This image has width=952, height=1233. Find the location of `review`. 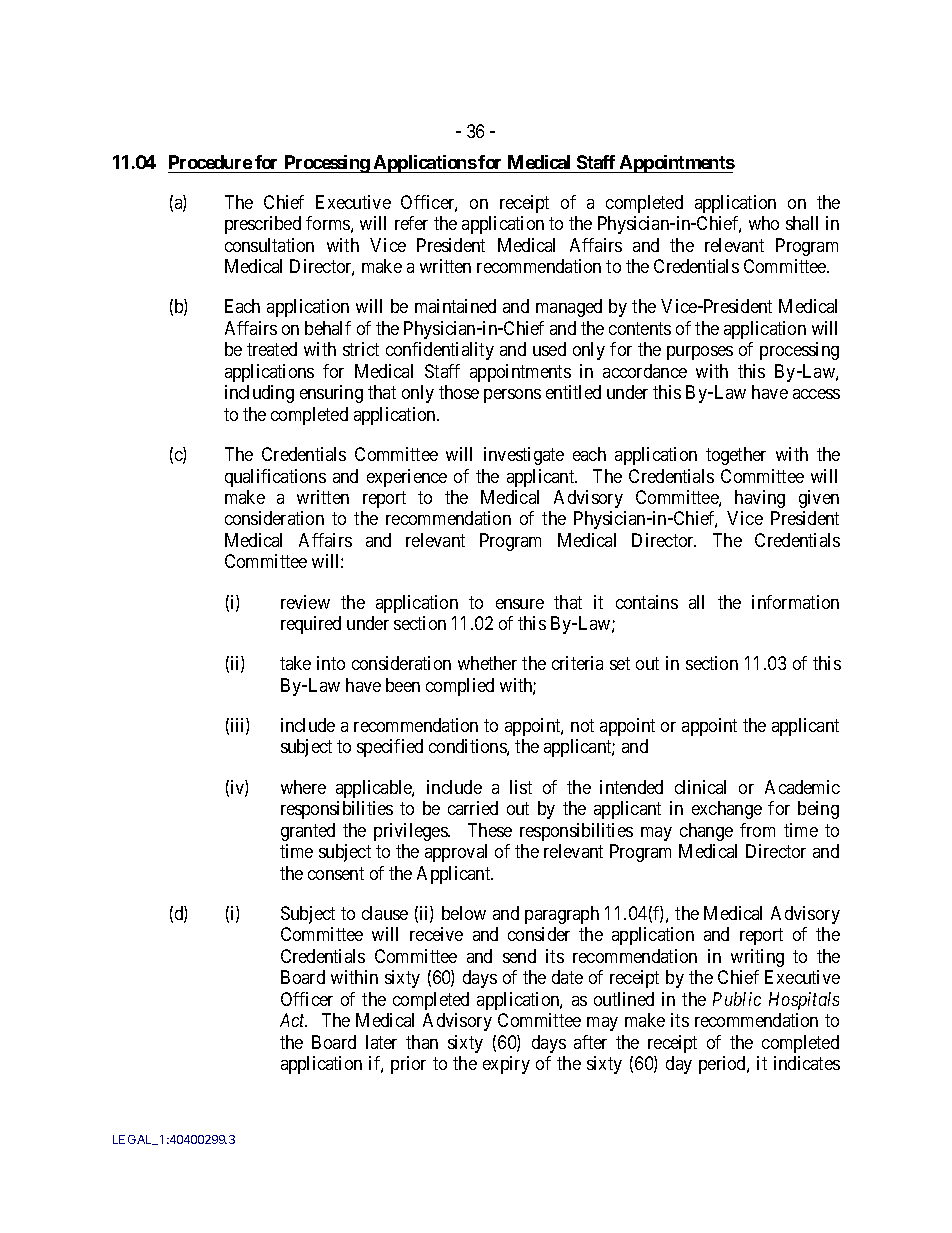

review is located at coordinates (305, 602).
